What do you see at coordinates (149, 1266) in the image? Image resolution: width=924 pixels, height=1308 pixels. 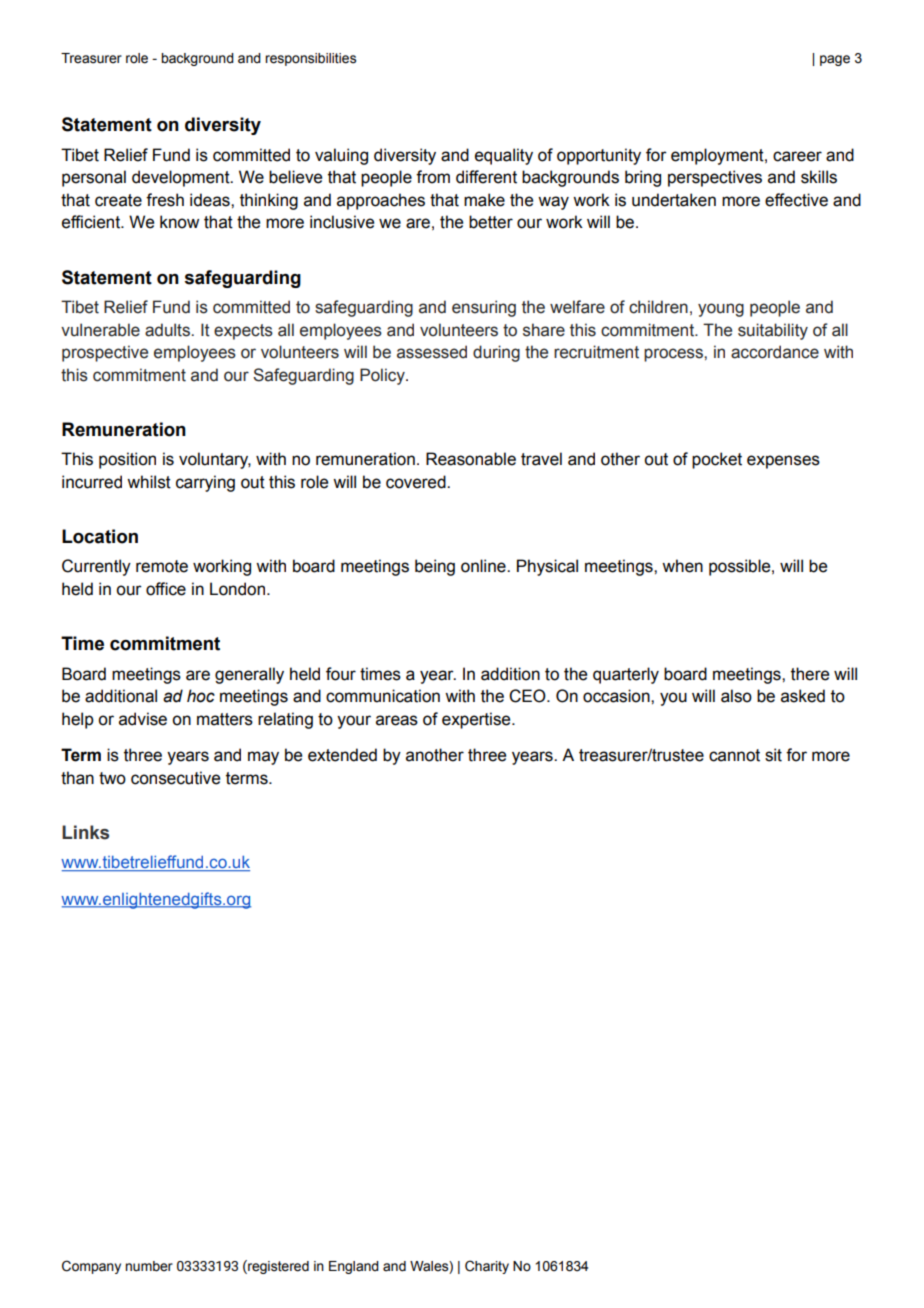 I see `number` at bounding box center [149, 1266].
